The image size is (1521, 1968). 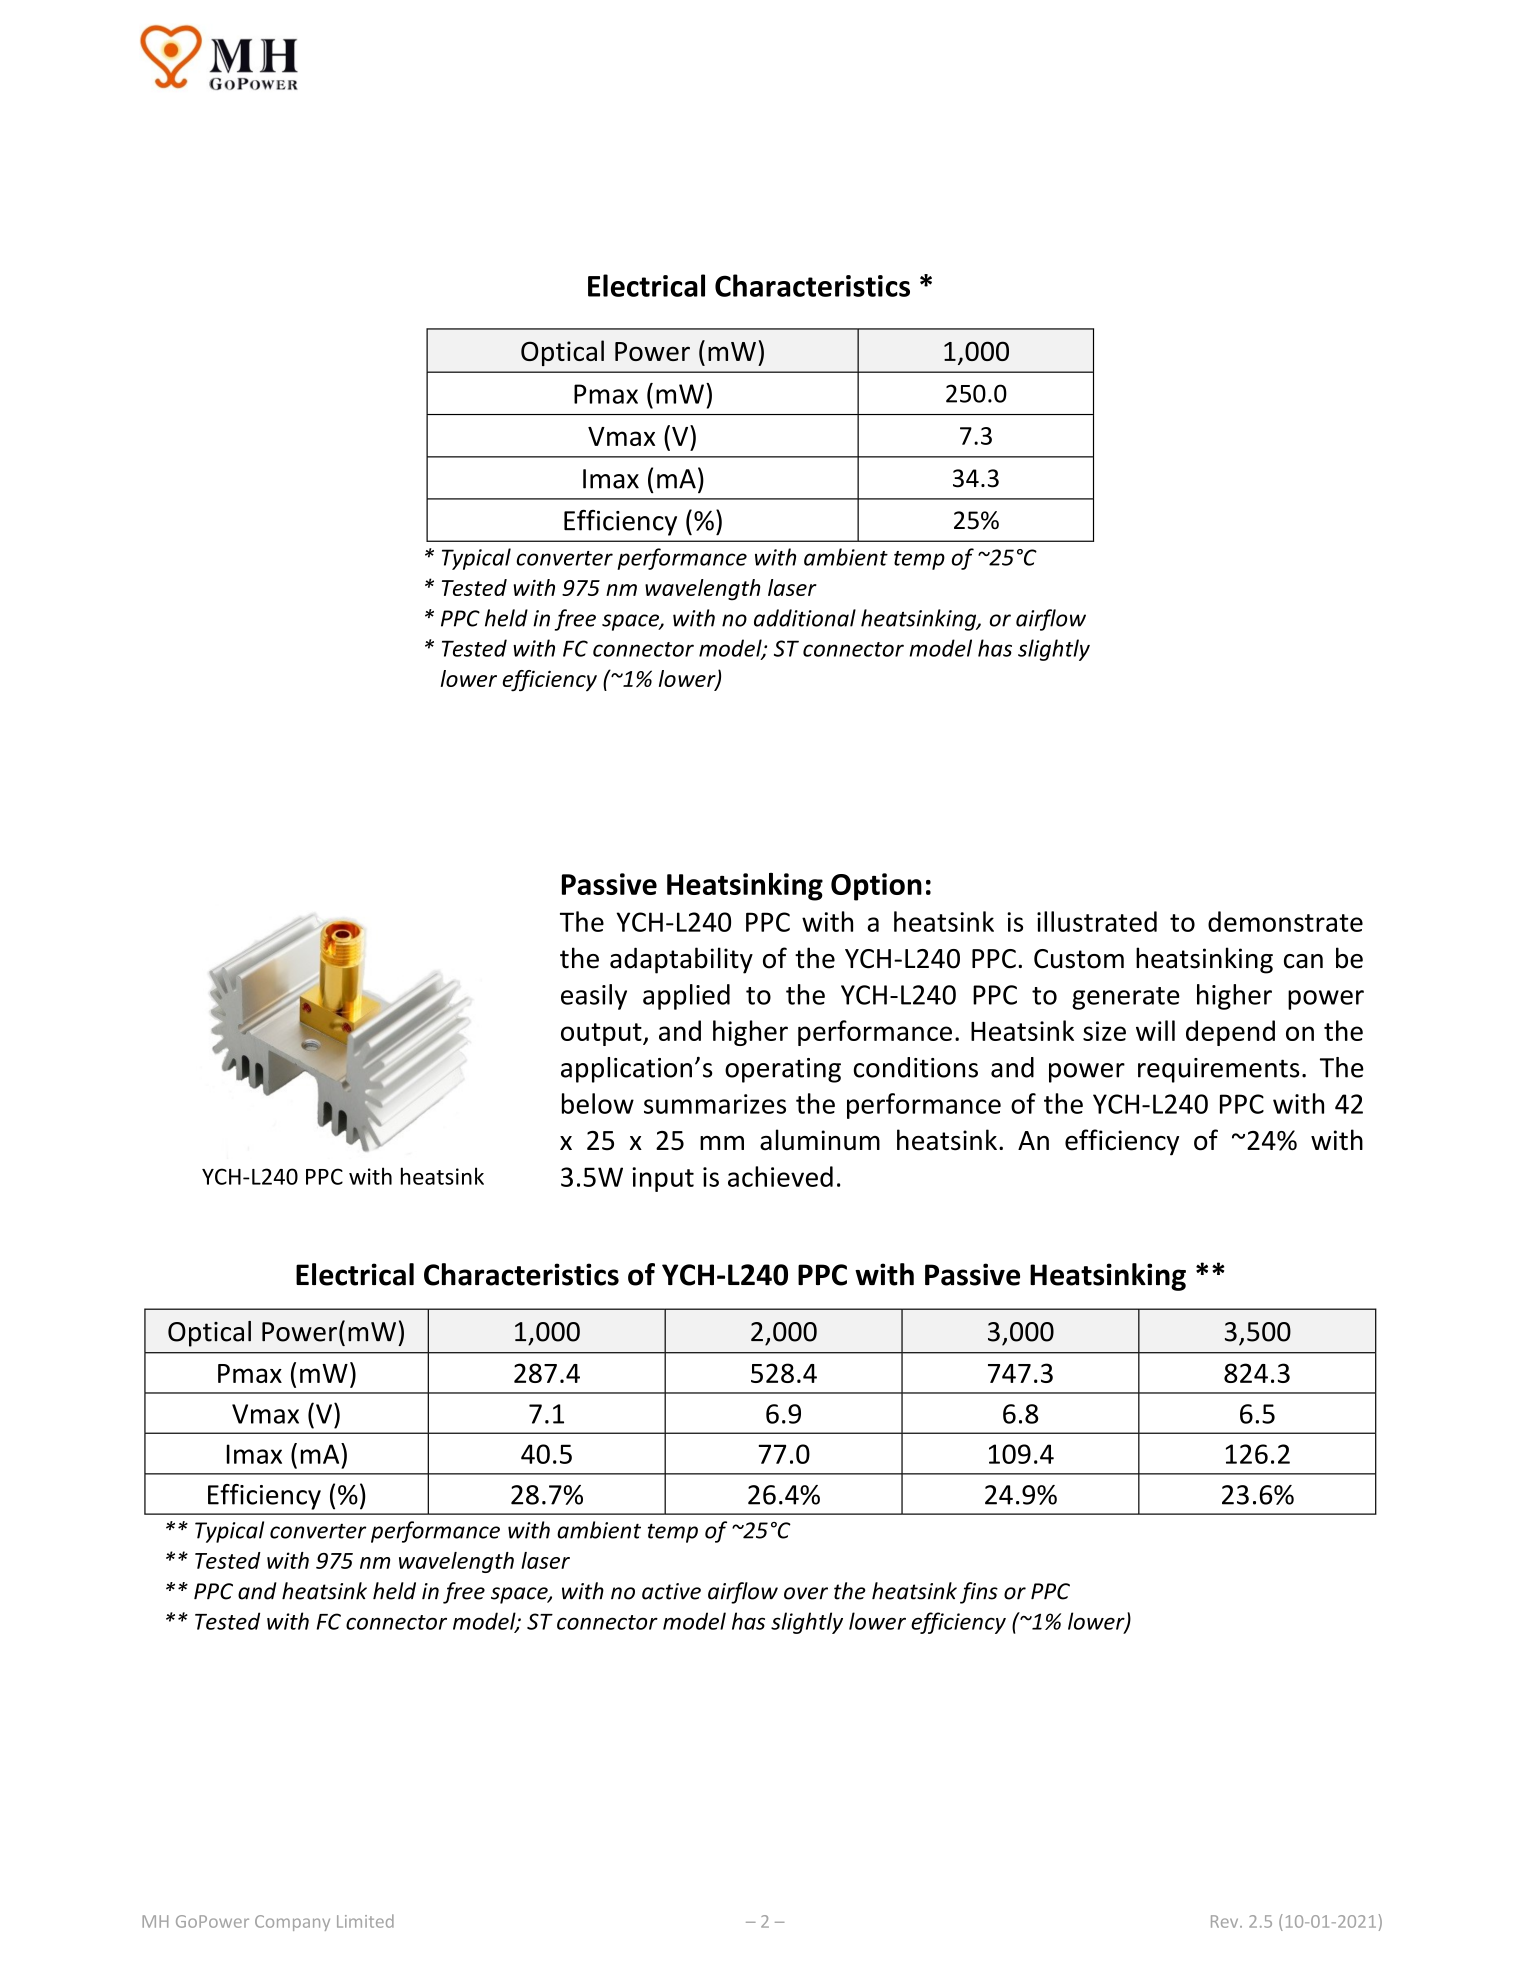 I want to click on Company, so click(x=292, y=1923).
